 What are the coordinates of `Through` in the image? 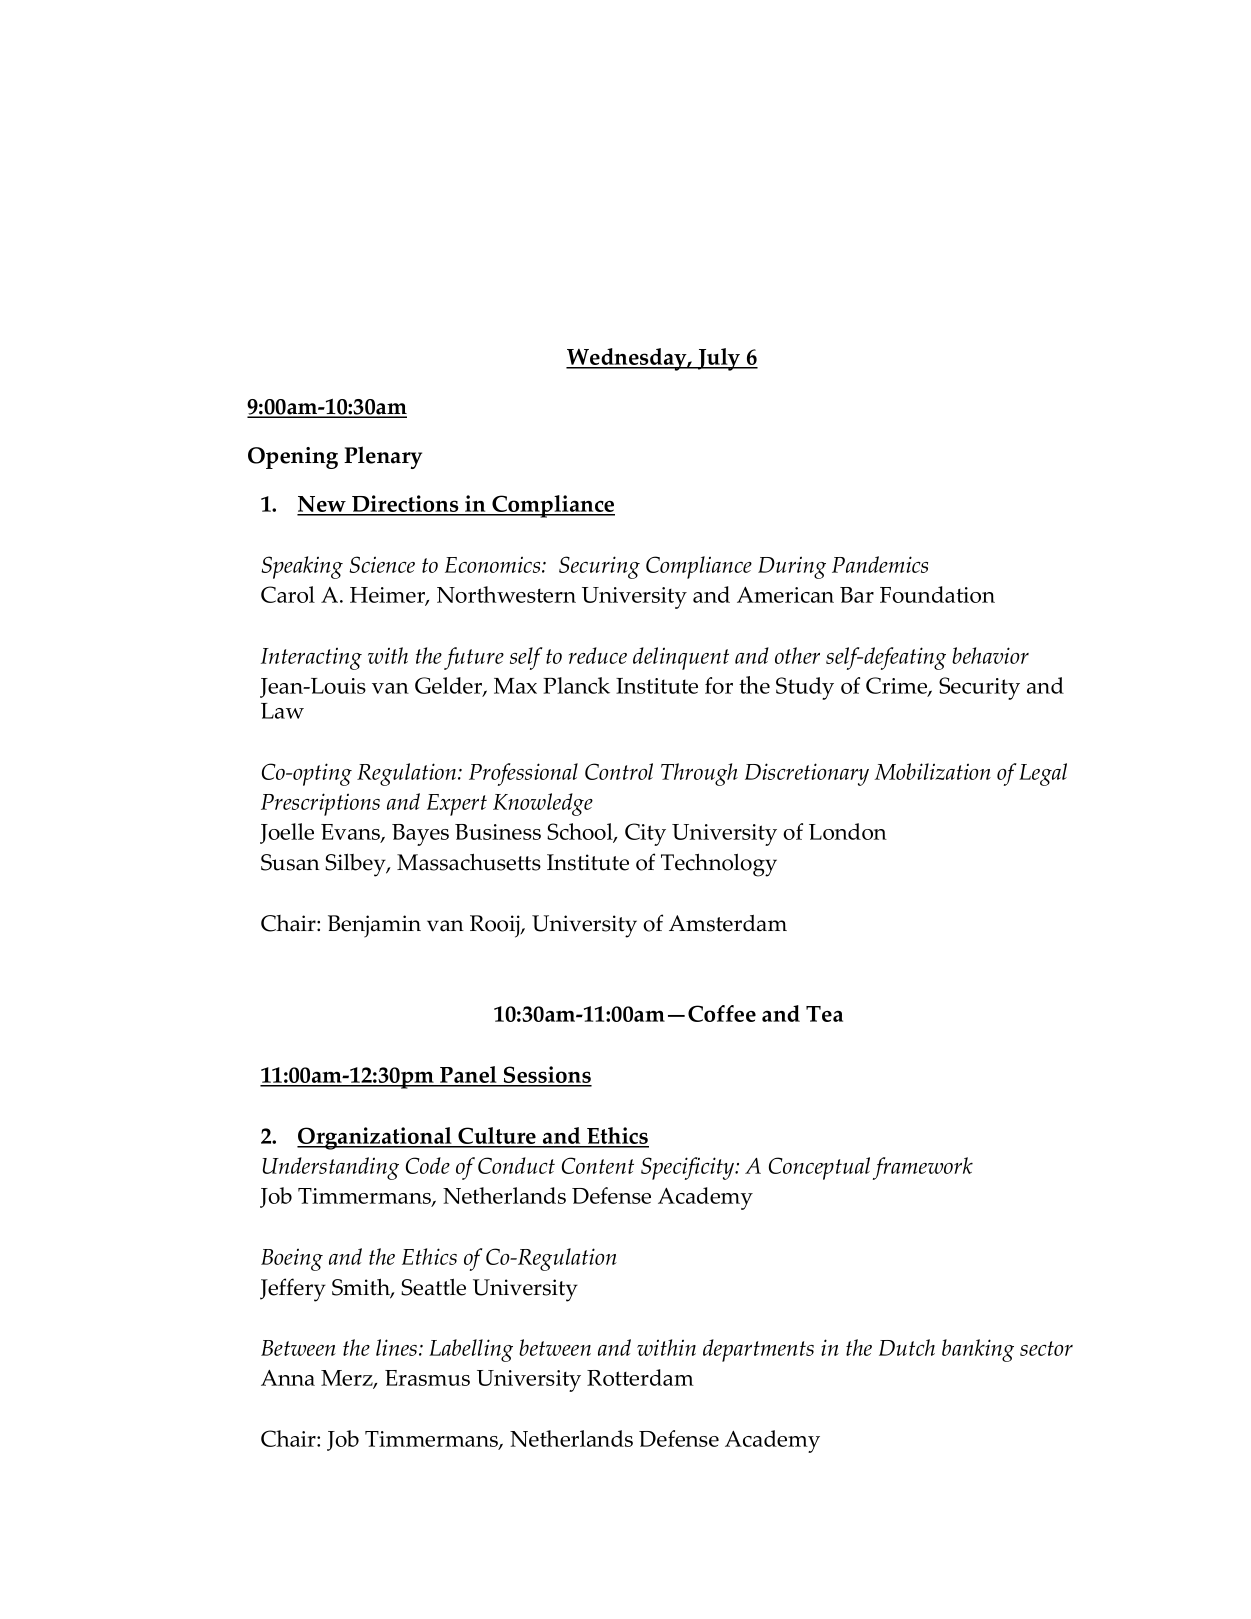 It's located at (699, 774).
